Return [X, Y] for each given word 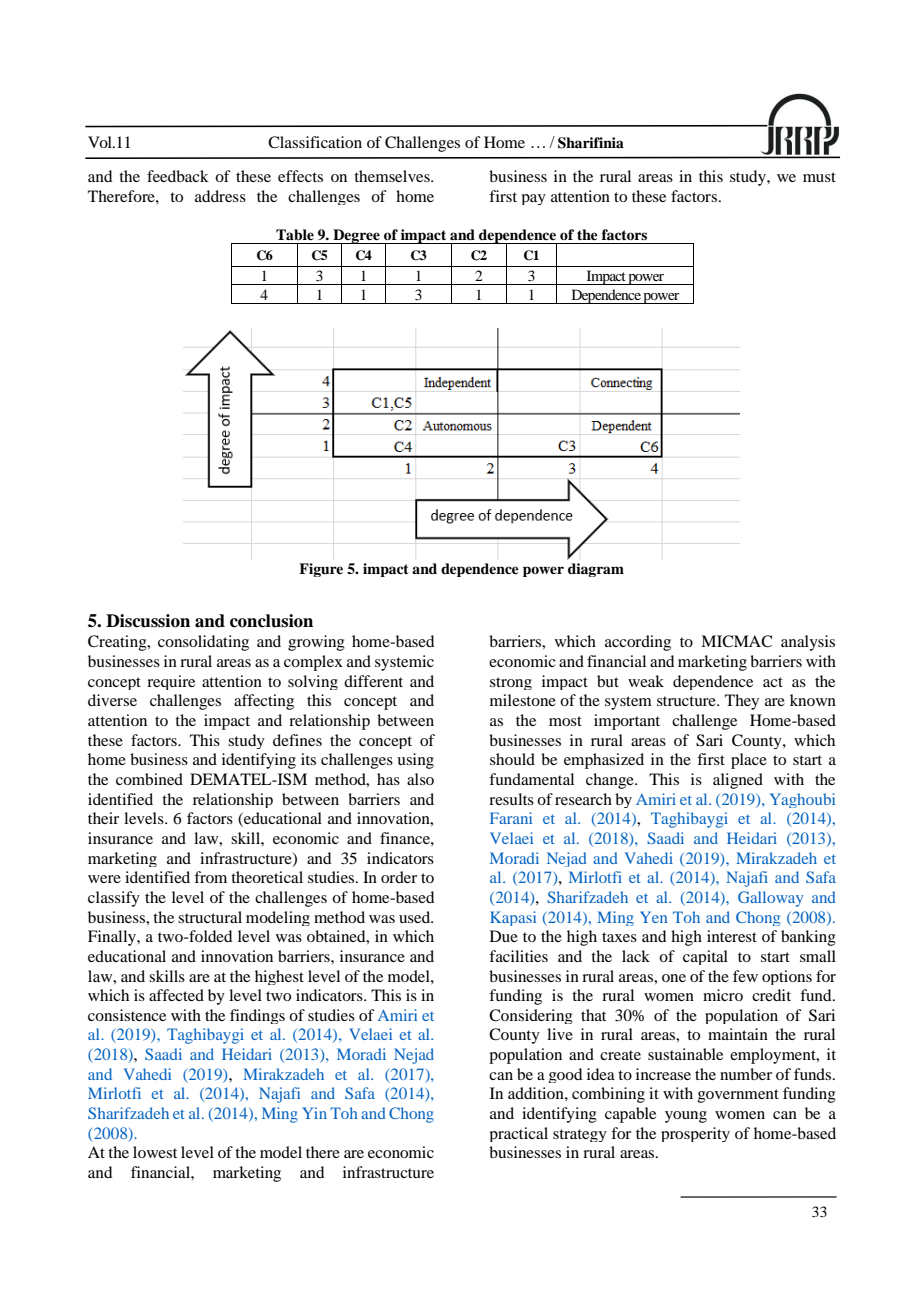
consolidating [203, 643]
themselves [393, 176]
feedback [178, 176]
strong [511, 683]
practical [519, 1134]
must [819, 177]
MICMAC [736, 641]
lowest [155, 1152]
